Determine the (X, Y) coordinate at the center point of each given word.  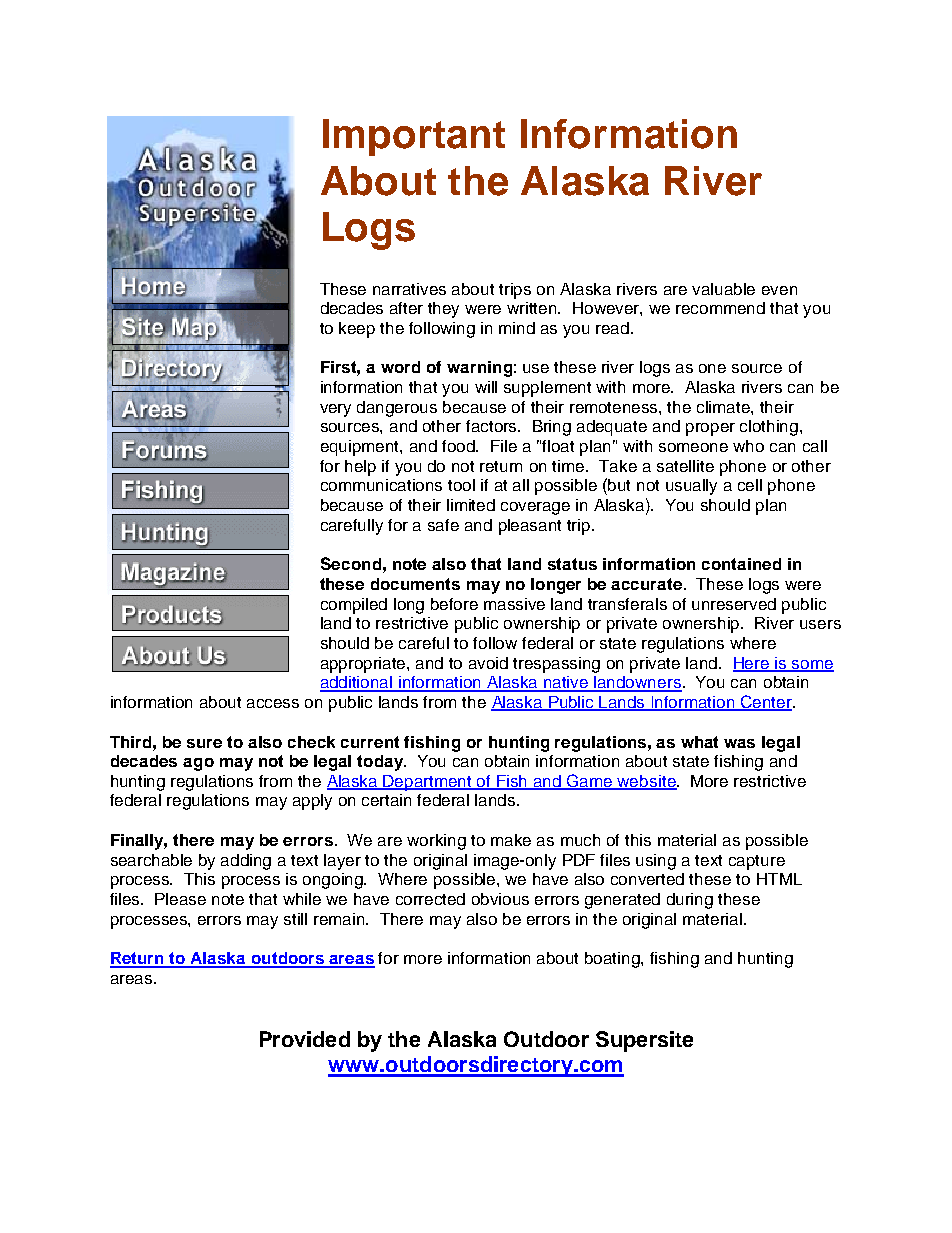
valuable (723, 289)
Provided (305, 1039)
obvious (500, 899)
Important (414, 137)
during (690, 901)
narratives (409, 289)
